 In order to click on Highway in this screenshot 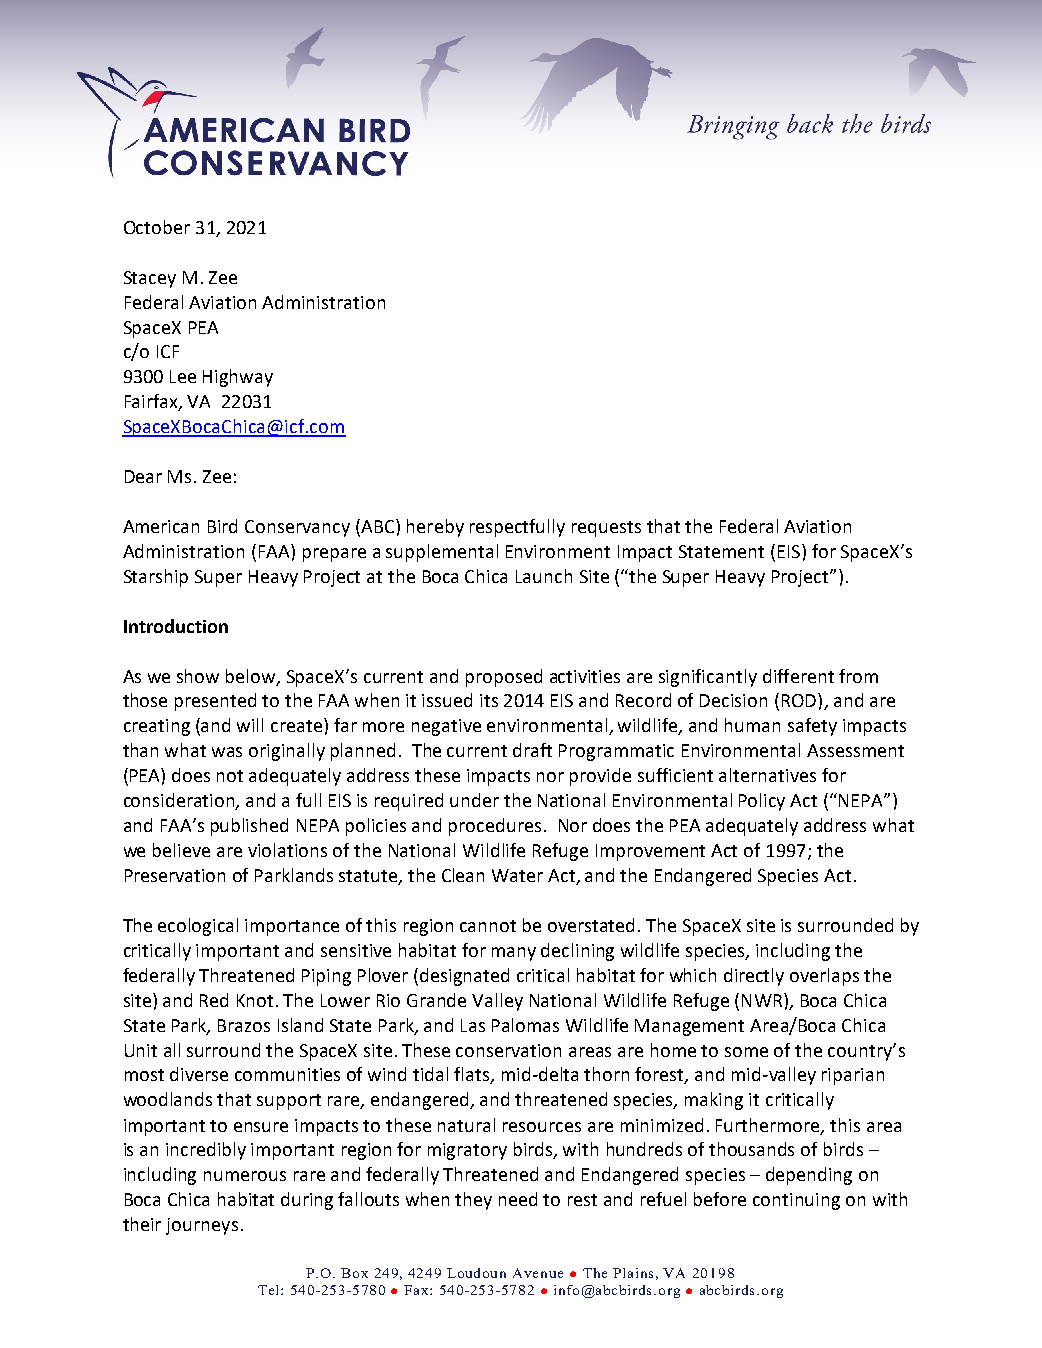, I will do `click(238, 378)`.
